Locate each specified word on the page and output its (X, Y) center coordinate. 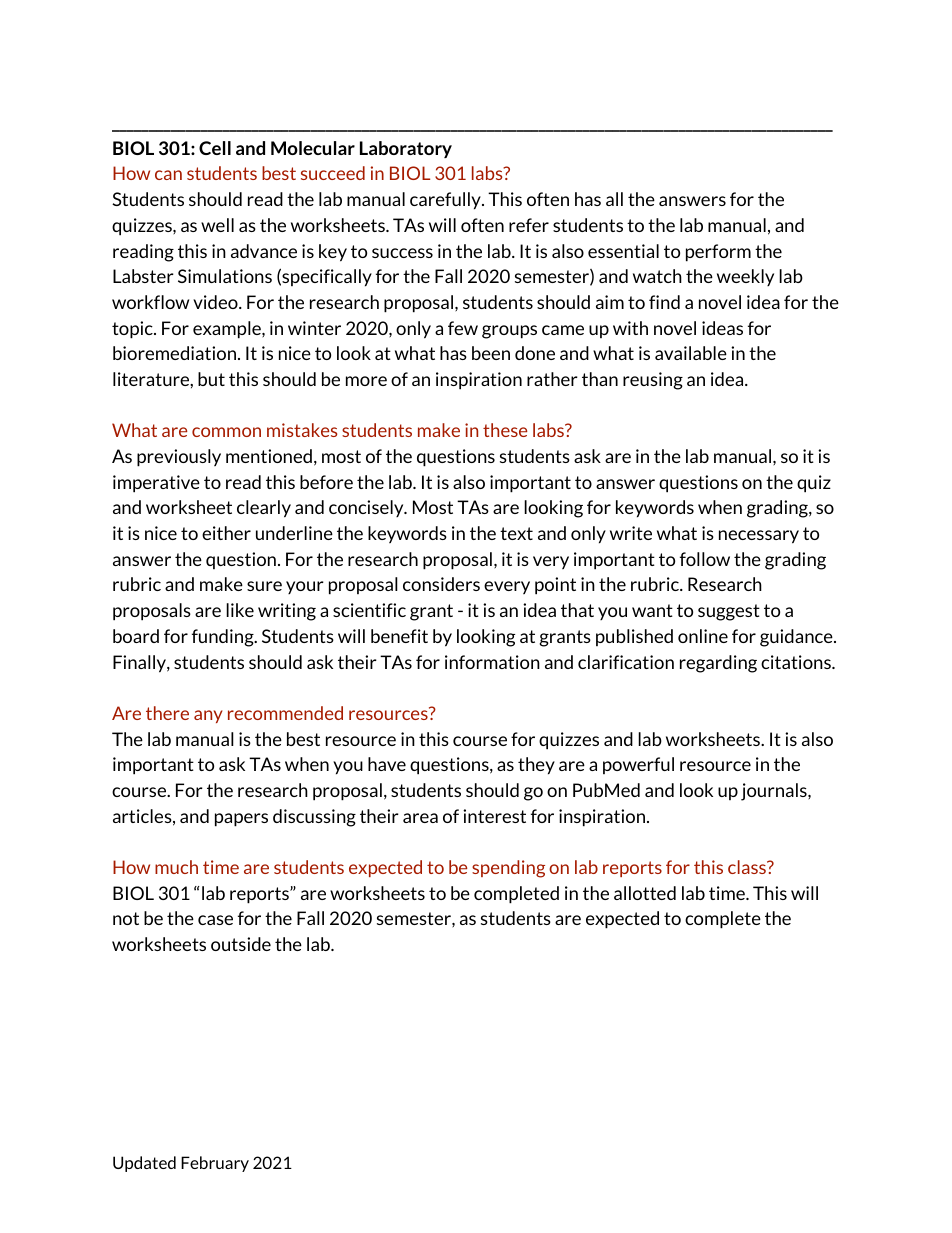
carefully (446, 201)
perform (718, 253)
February (215, 1164)
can (168, 175)
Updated (144, 1164)
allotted (645, 893)
